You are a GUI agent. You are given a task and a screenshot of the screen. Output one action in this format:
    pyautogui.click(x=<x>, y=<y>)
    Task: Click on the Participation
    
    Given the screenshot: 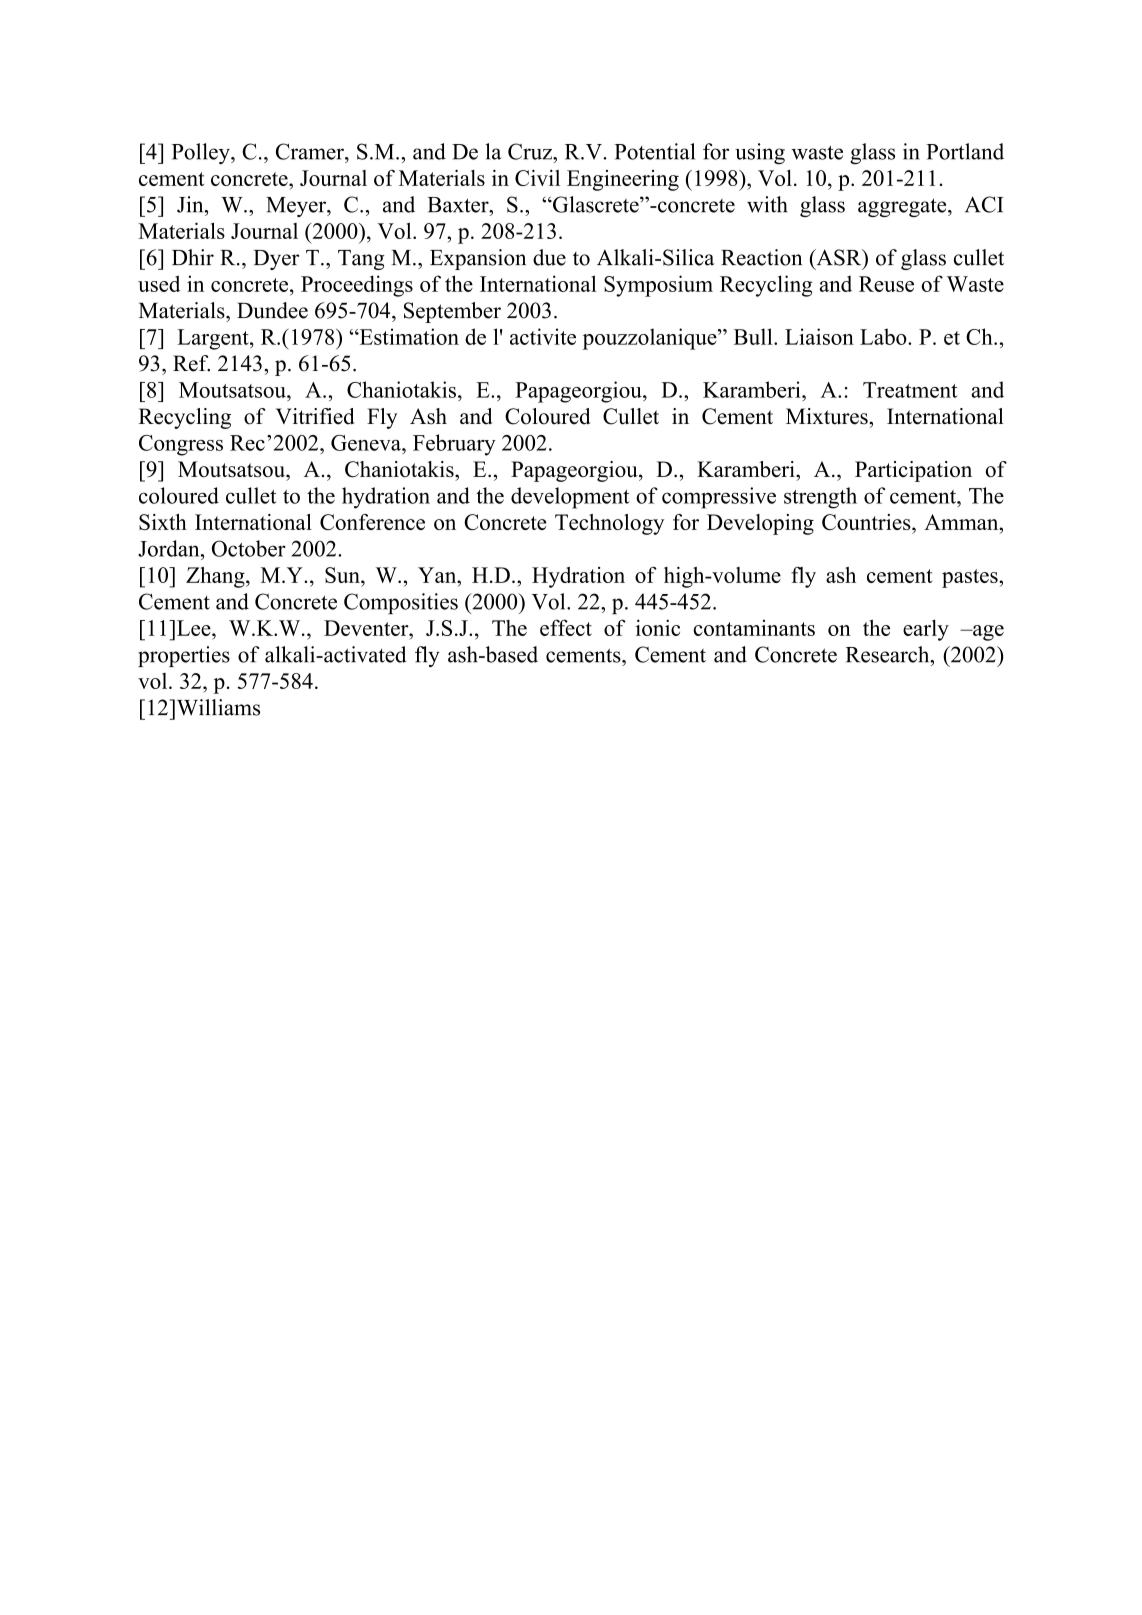 What is the action you would take?
    pyautogui.click(x=913, y=471)
